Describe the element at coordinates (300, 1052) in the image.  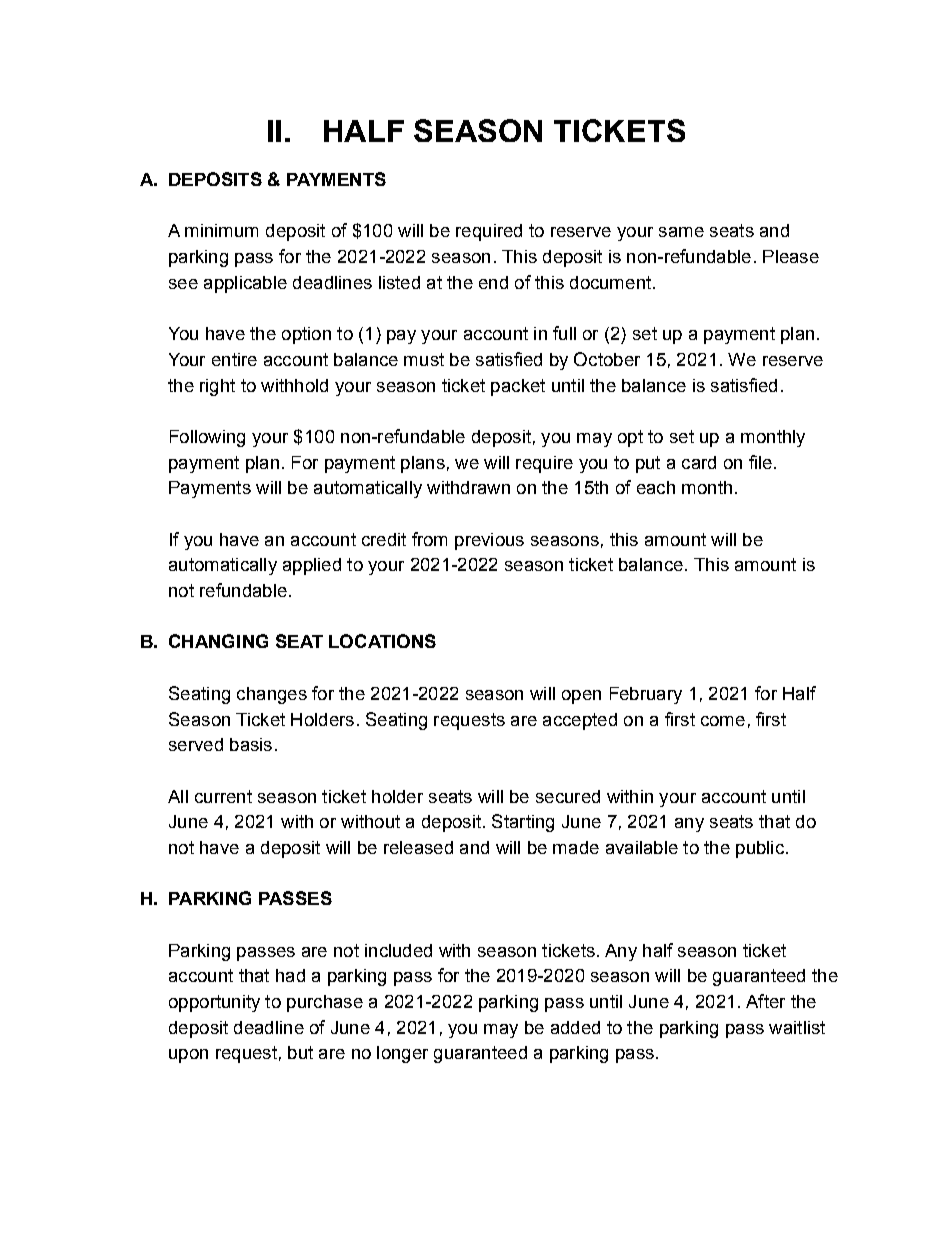
I see `but` at that location.
